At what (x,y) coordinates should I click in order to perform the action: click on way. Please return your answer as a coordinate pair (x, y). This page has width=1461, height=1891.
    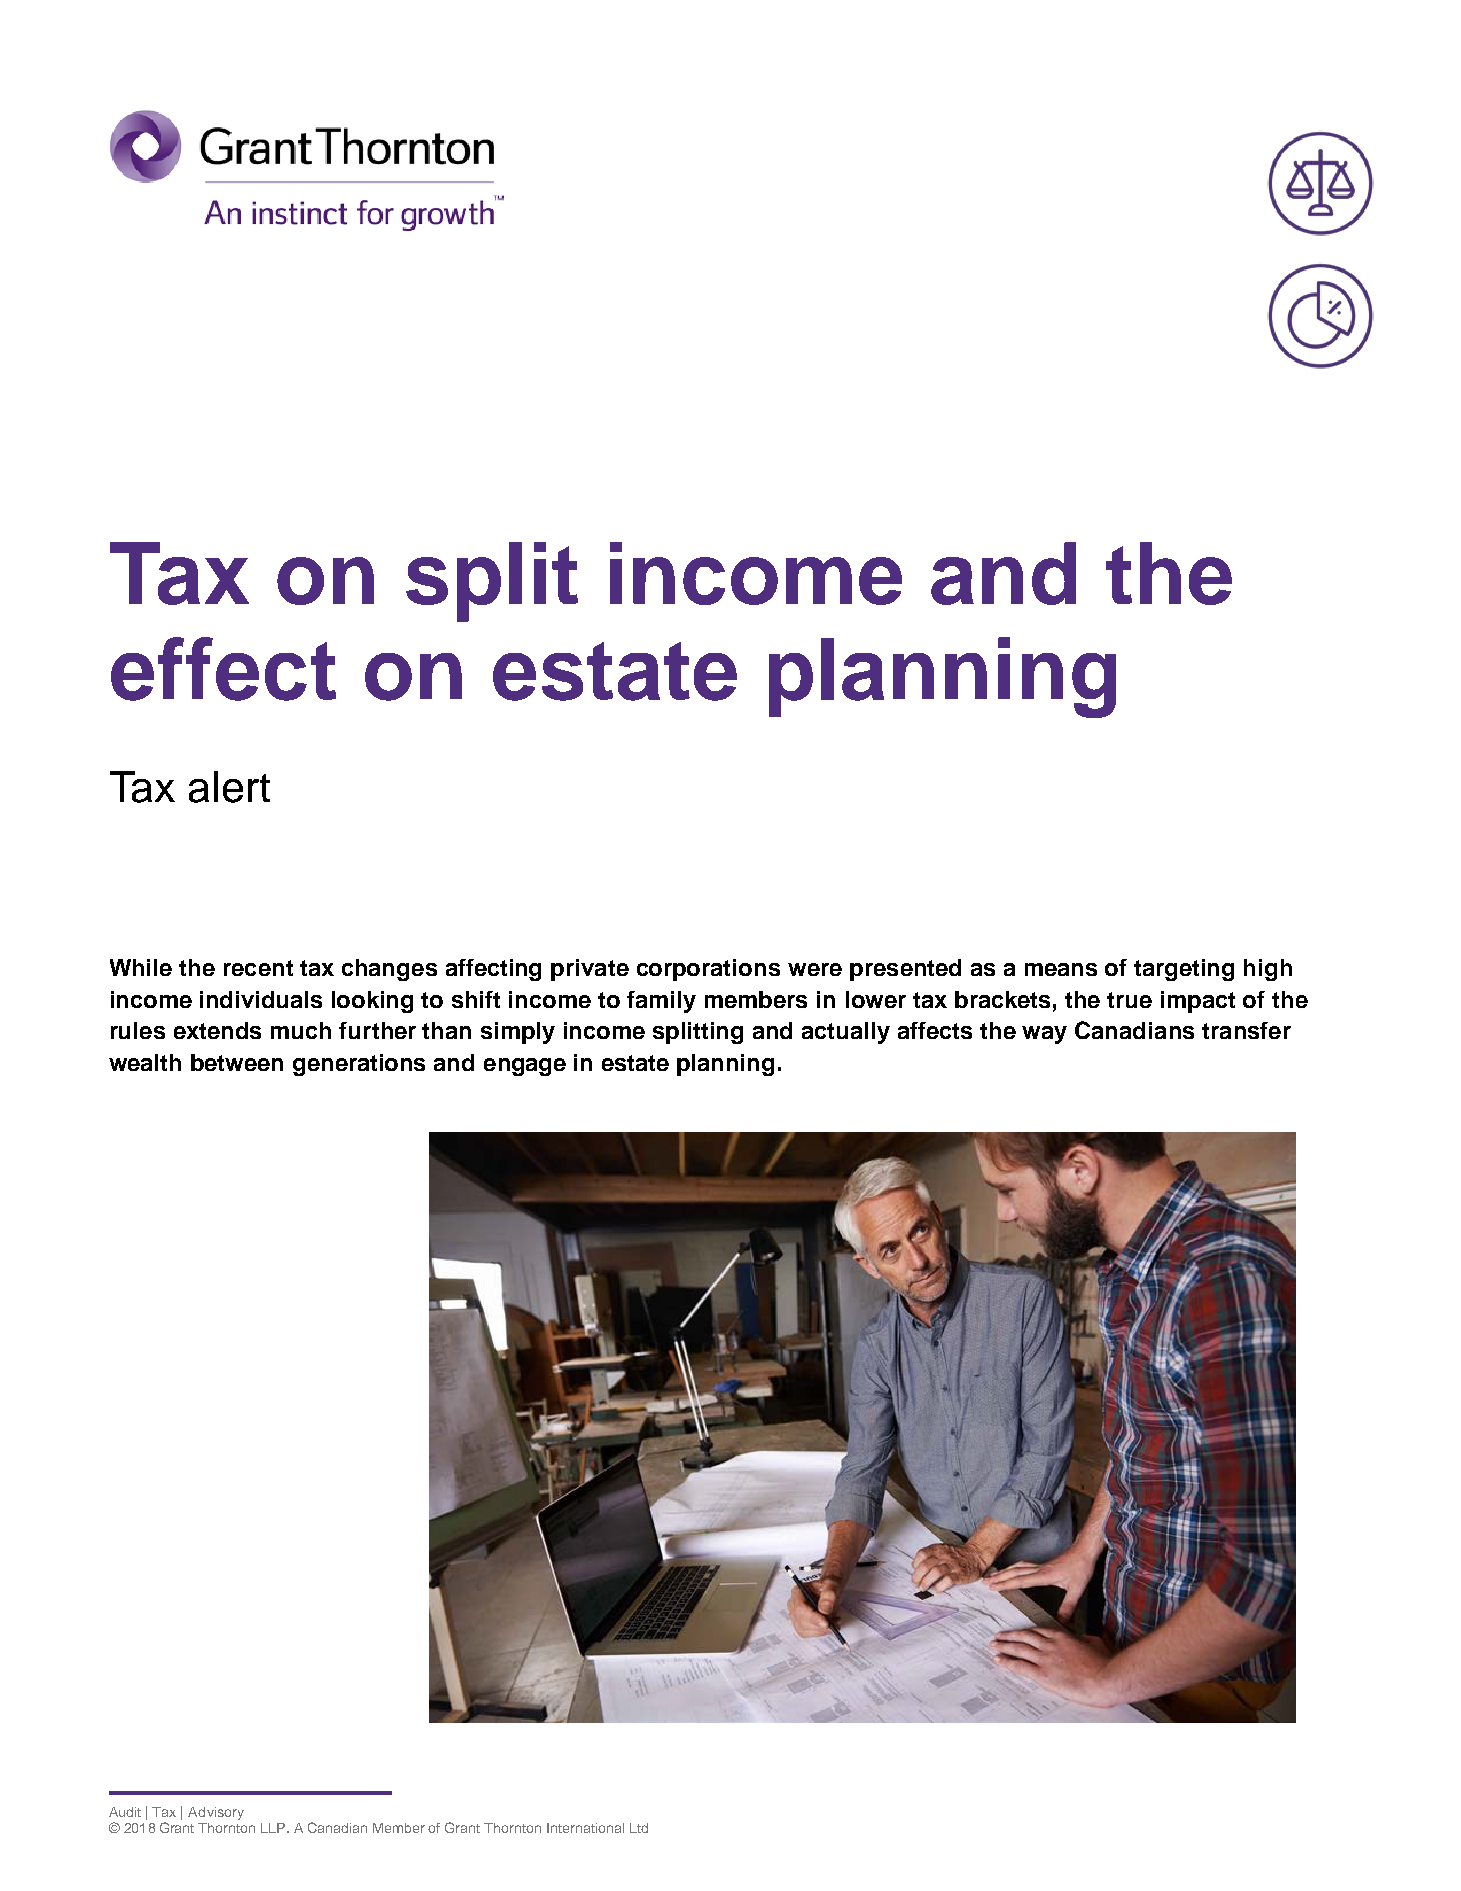
    Looking at the image, I should click on (1044, 1035).
